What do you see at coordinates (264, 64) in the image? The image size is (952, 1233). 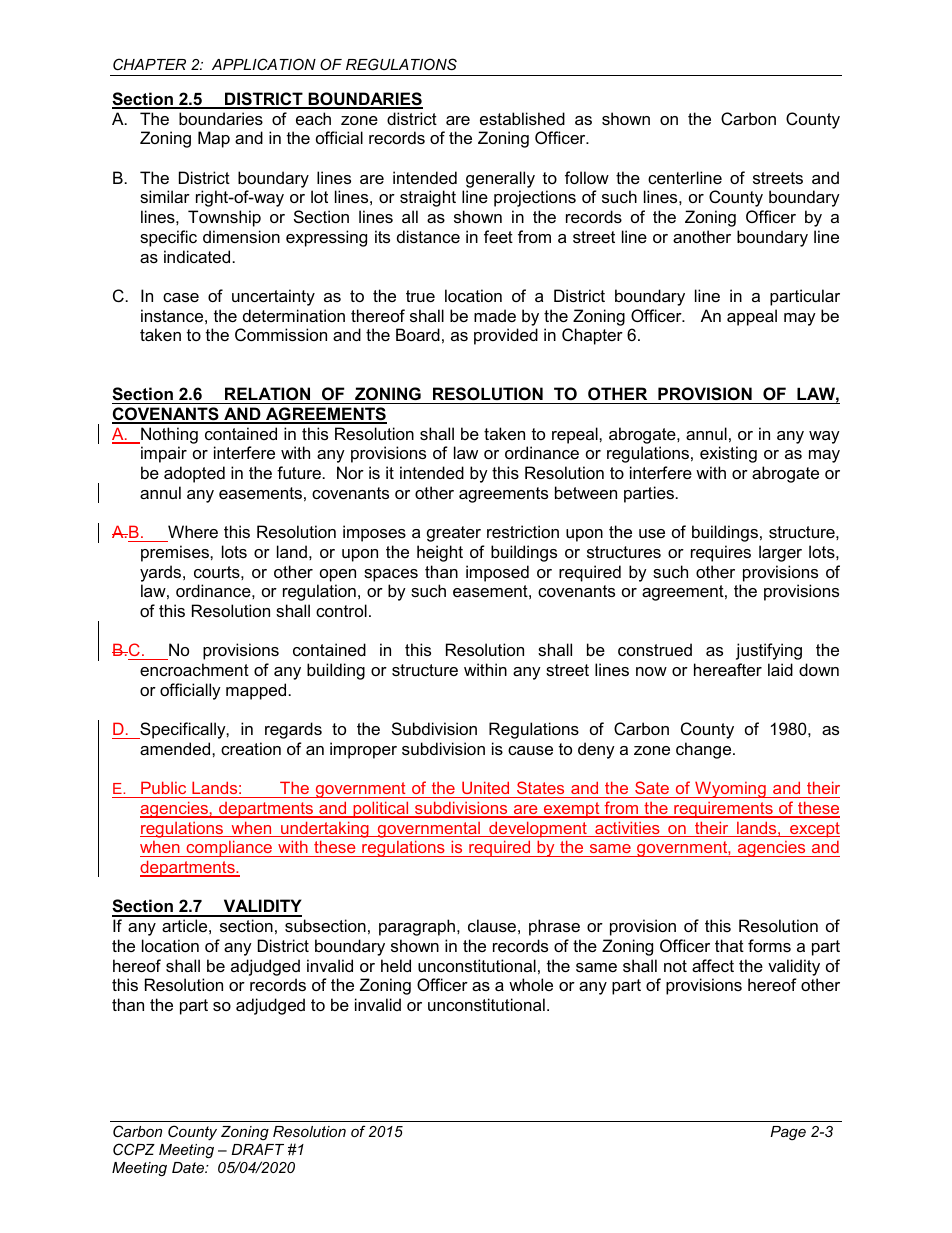 I see `APPLICATION` at bounding box center [264, 64].
